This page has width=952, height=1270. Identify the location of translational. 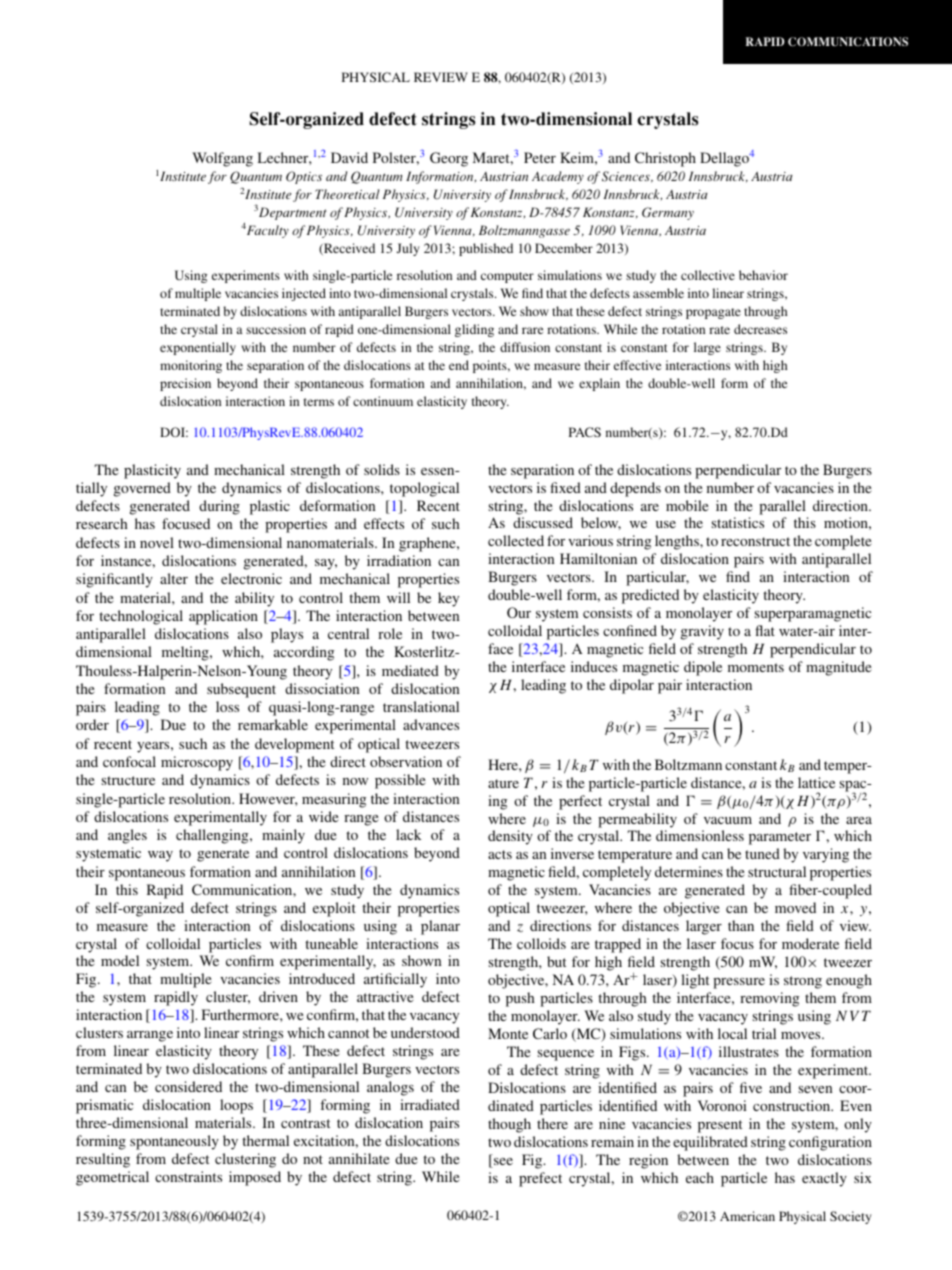
(421, 706).
